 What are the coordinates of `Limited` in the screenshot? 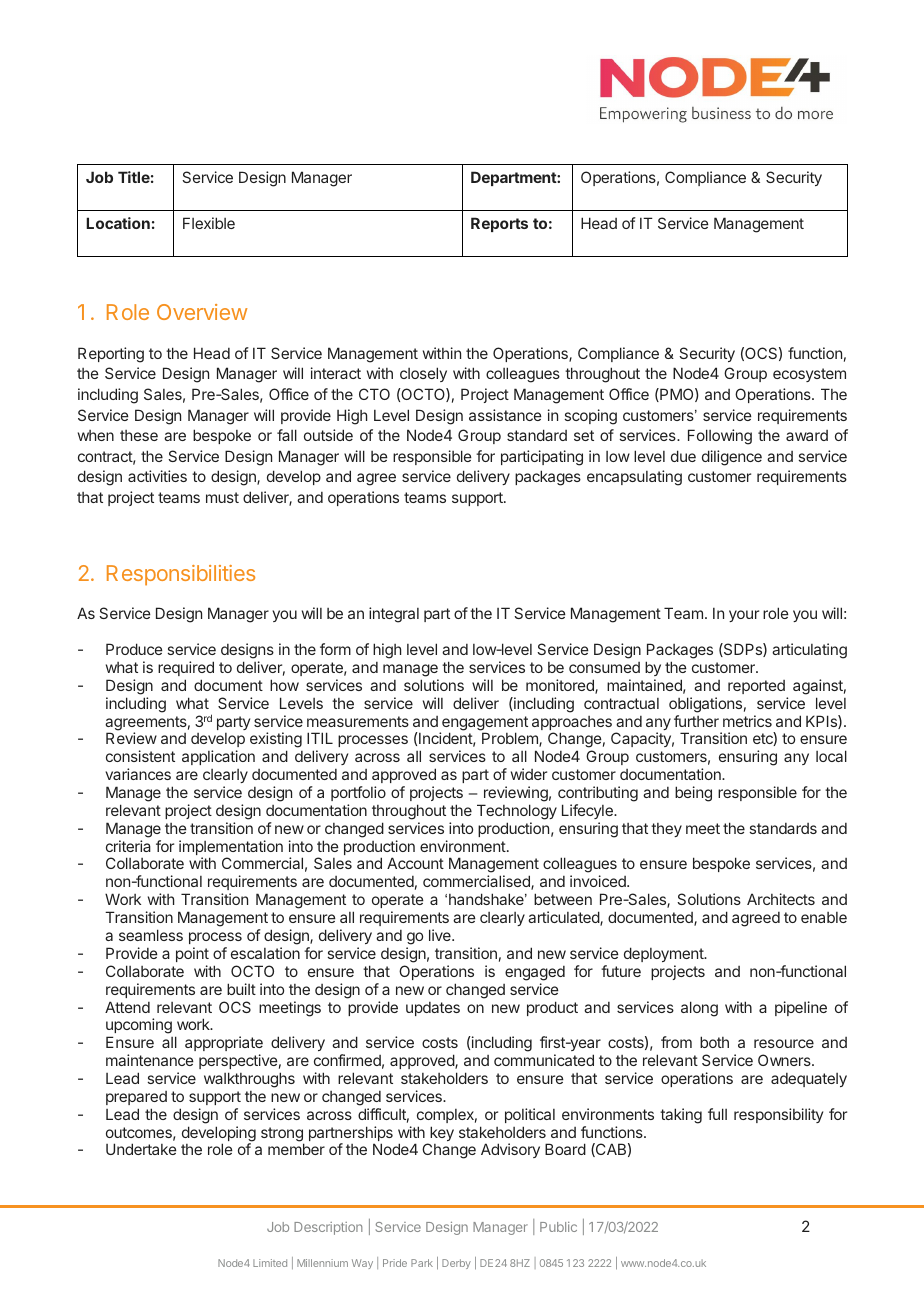 It's located at (270, 1263).
